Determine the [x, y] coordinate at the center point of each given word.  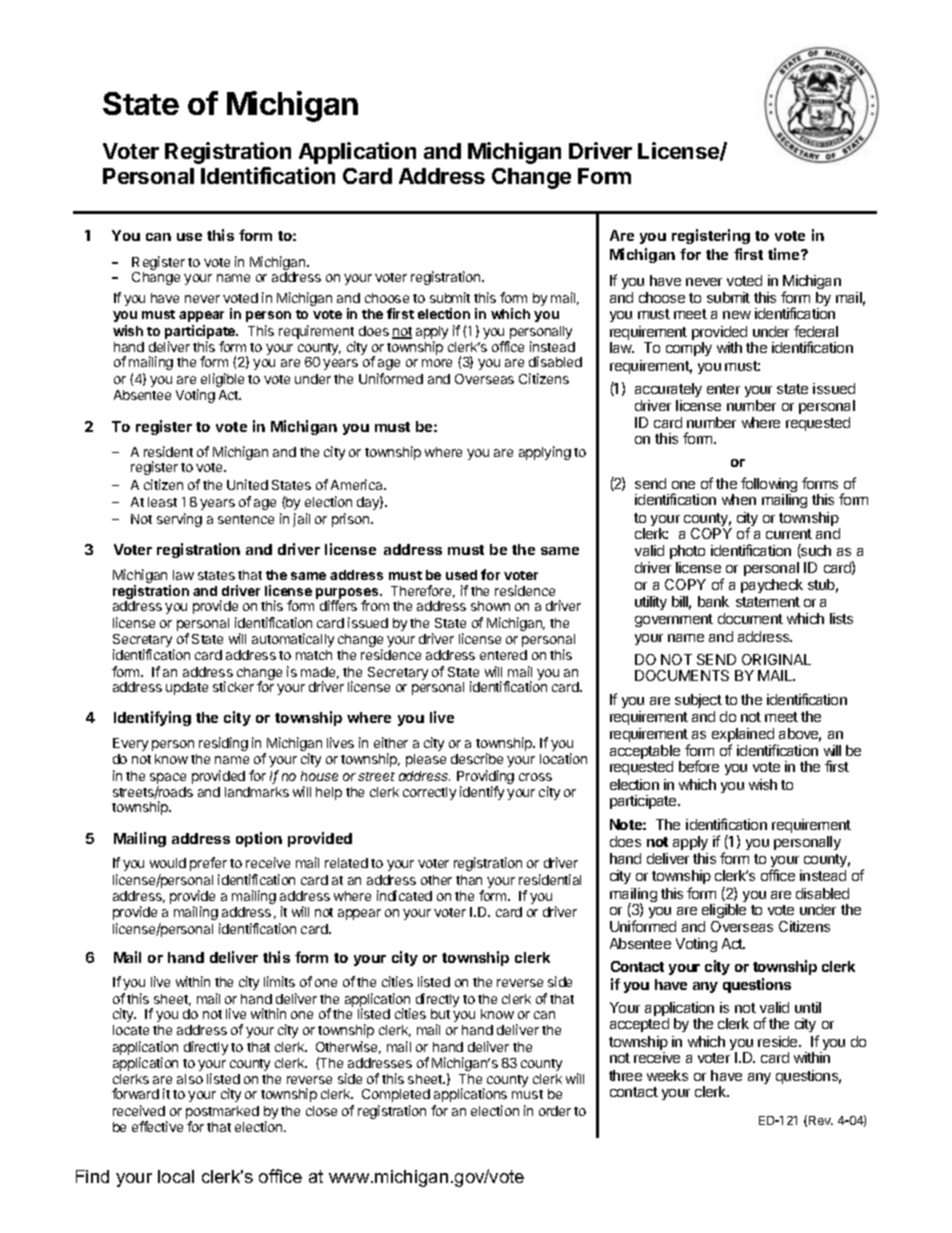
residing [223, 744]
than [469, 880]
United [247, 484]
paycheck [772, 586]
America [358, 484]
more [437, 363]
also [190, 1079]
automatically [293, 640]
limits [279, 981]
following [769, 486]
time [785, 254]
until [808, 1007]
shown [490, 606]
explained [744, 736]
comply [689, 349]
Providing [485, 778]
